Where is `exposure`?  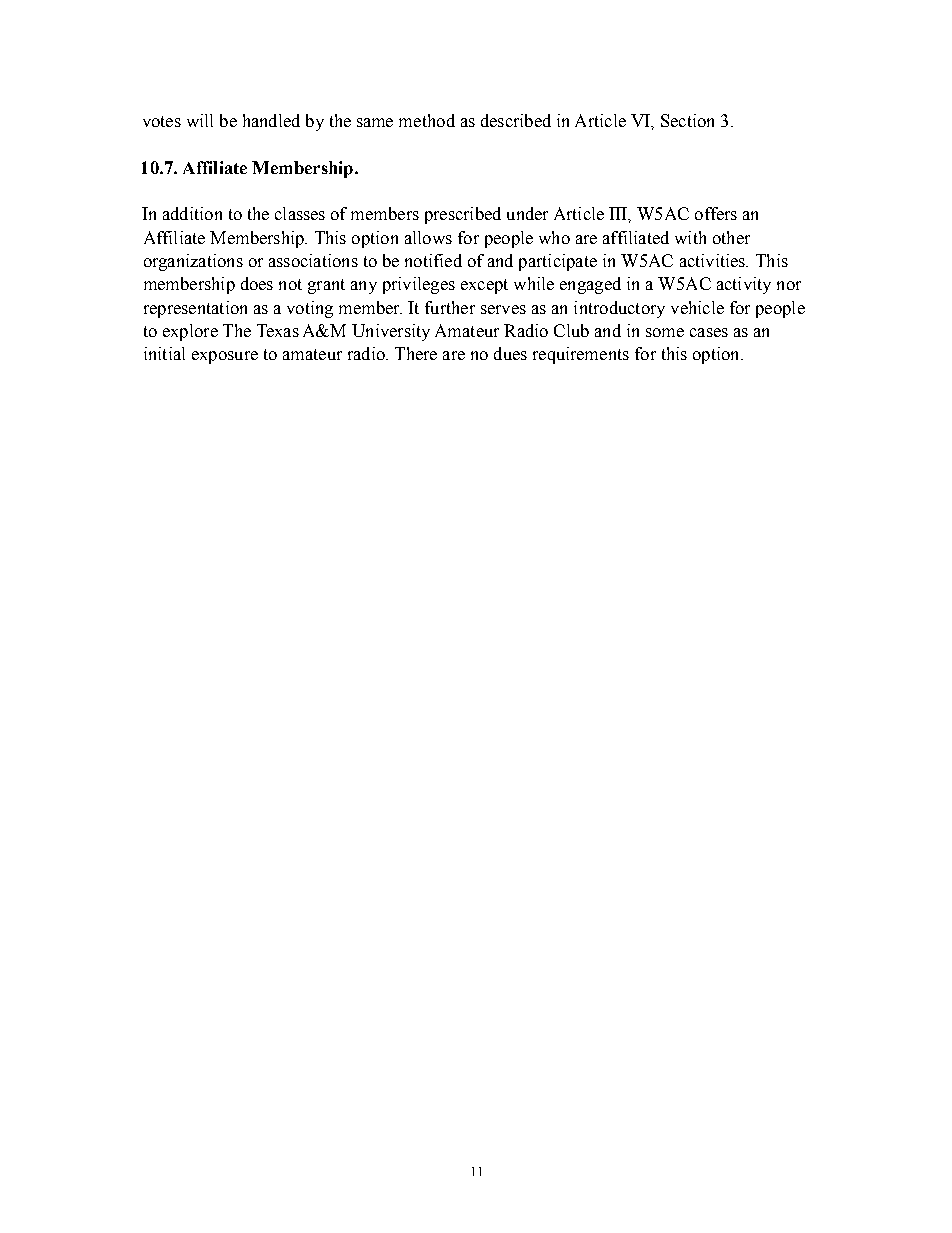 exposure is located at coordinates (225, 357).
